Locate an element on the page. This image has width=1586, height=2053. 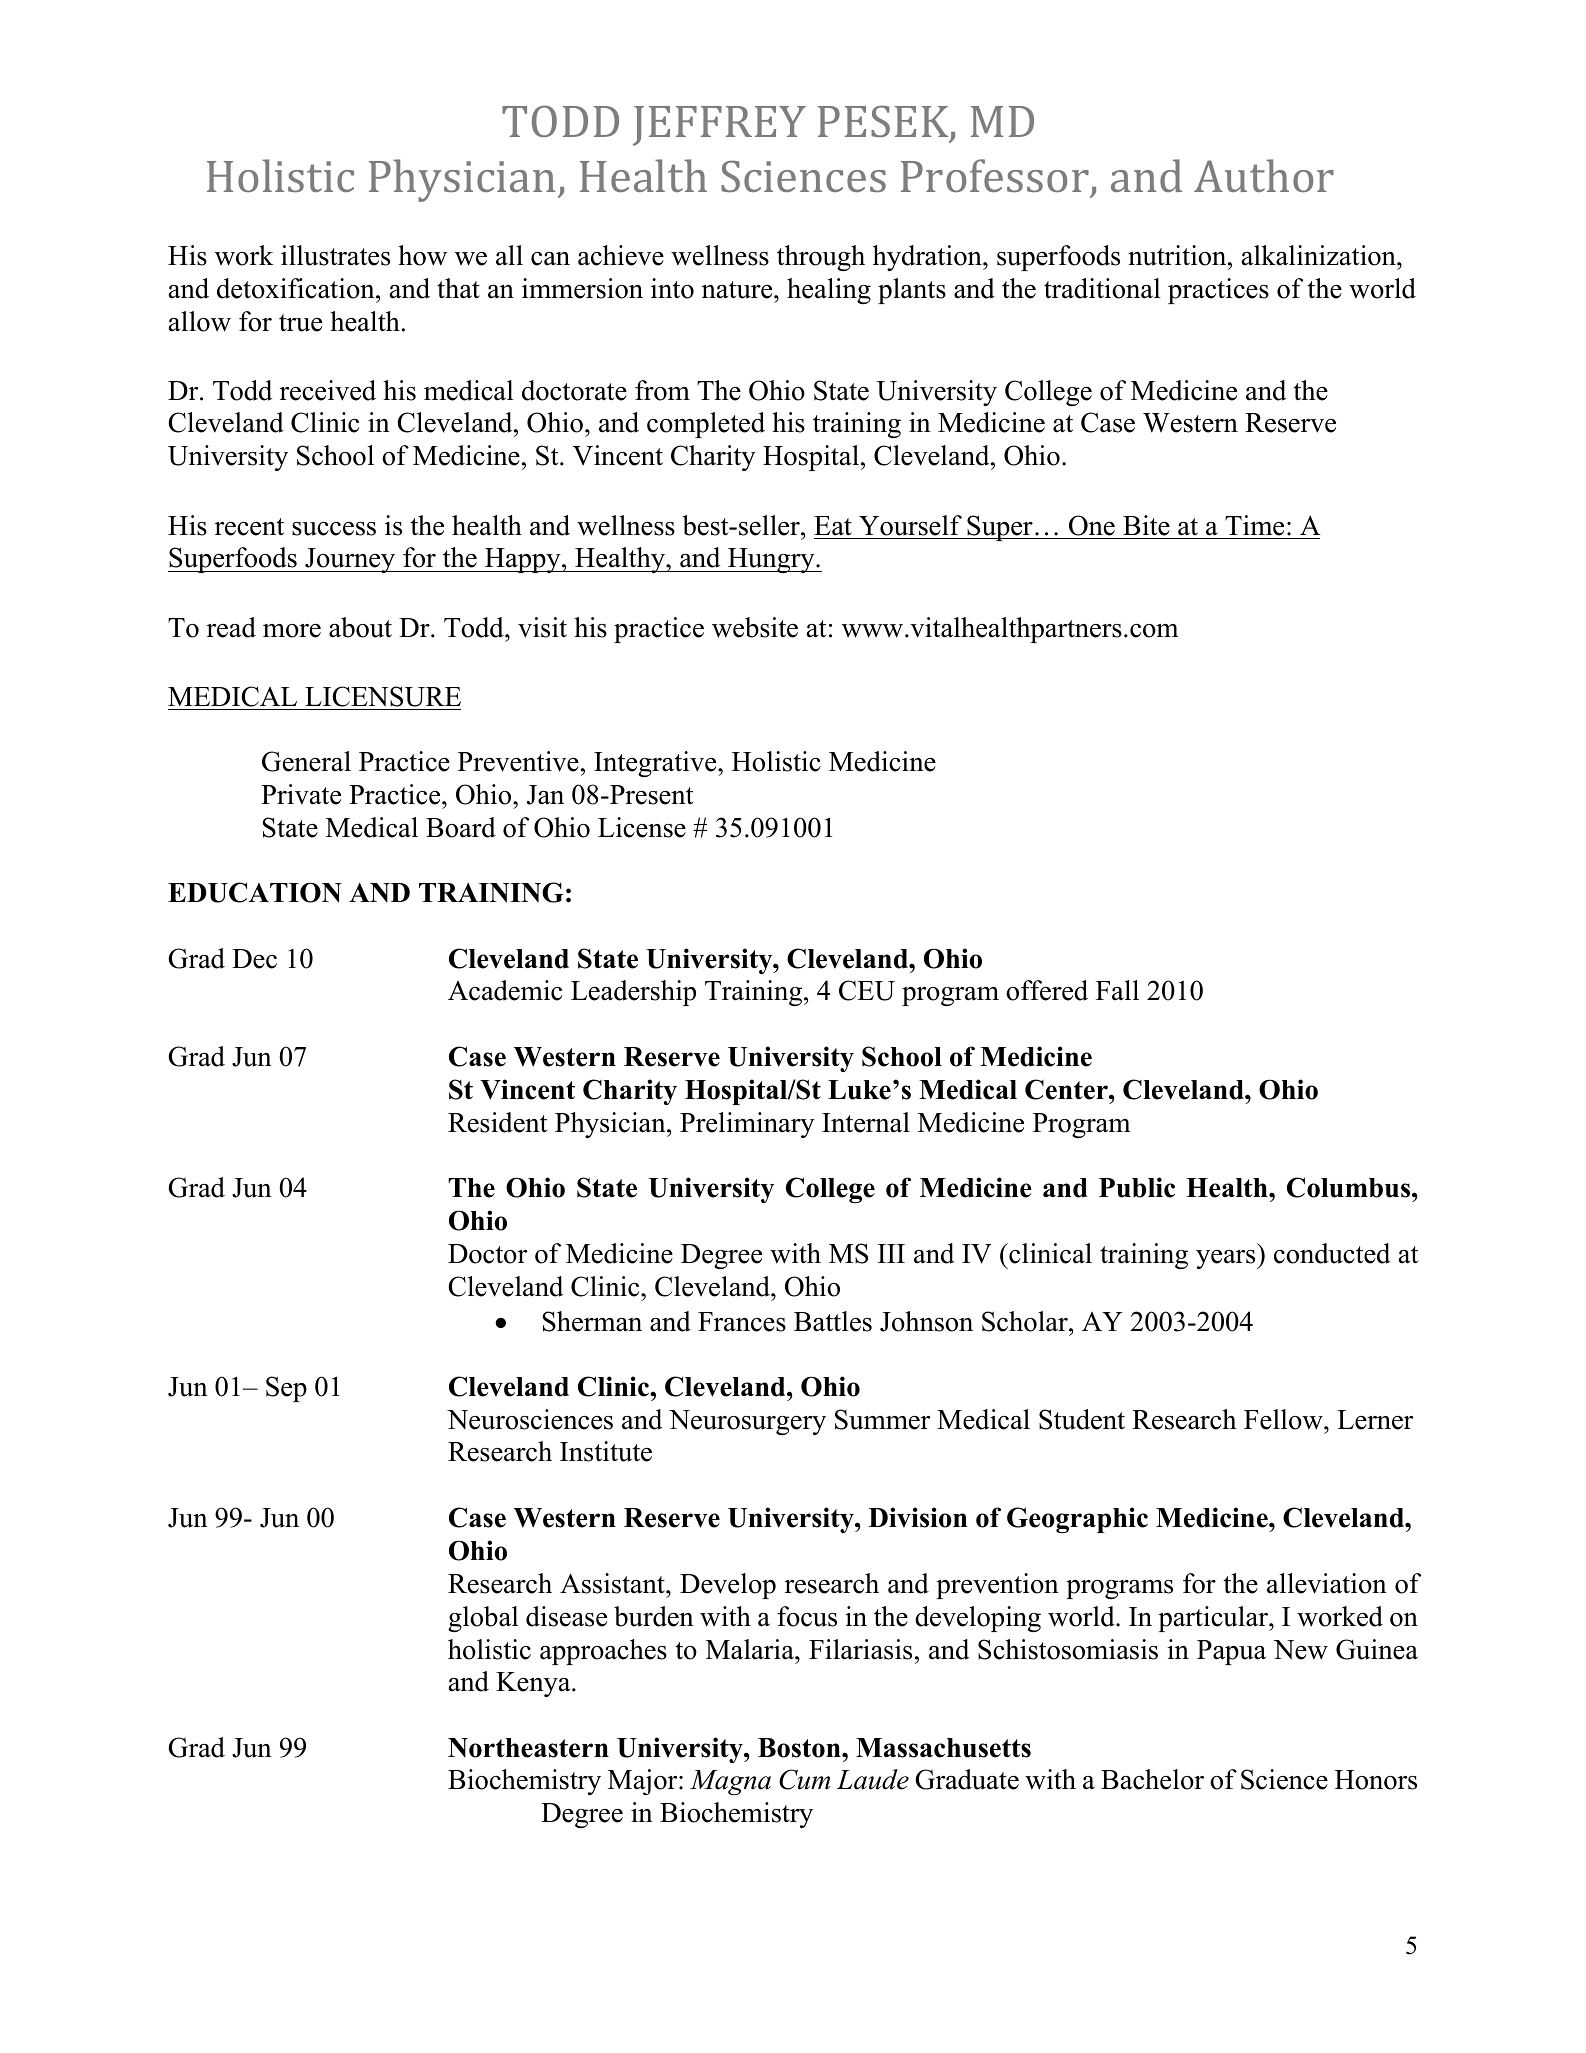
CEU is located at coordinates (867, 990).
